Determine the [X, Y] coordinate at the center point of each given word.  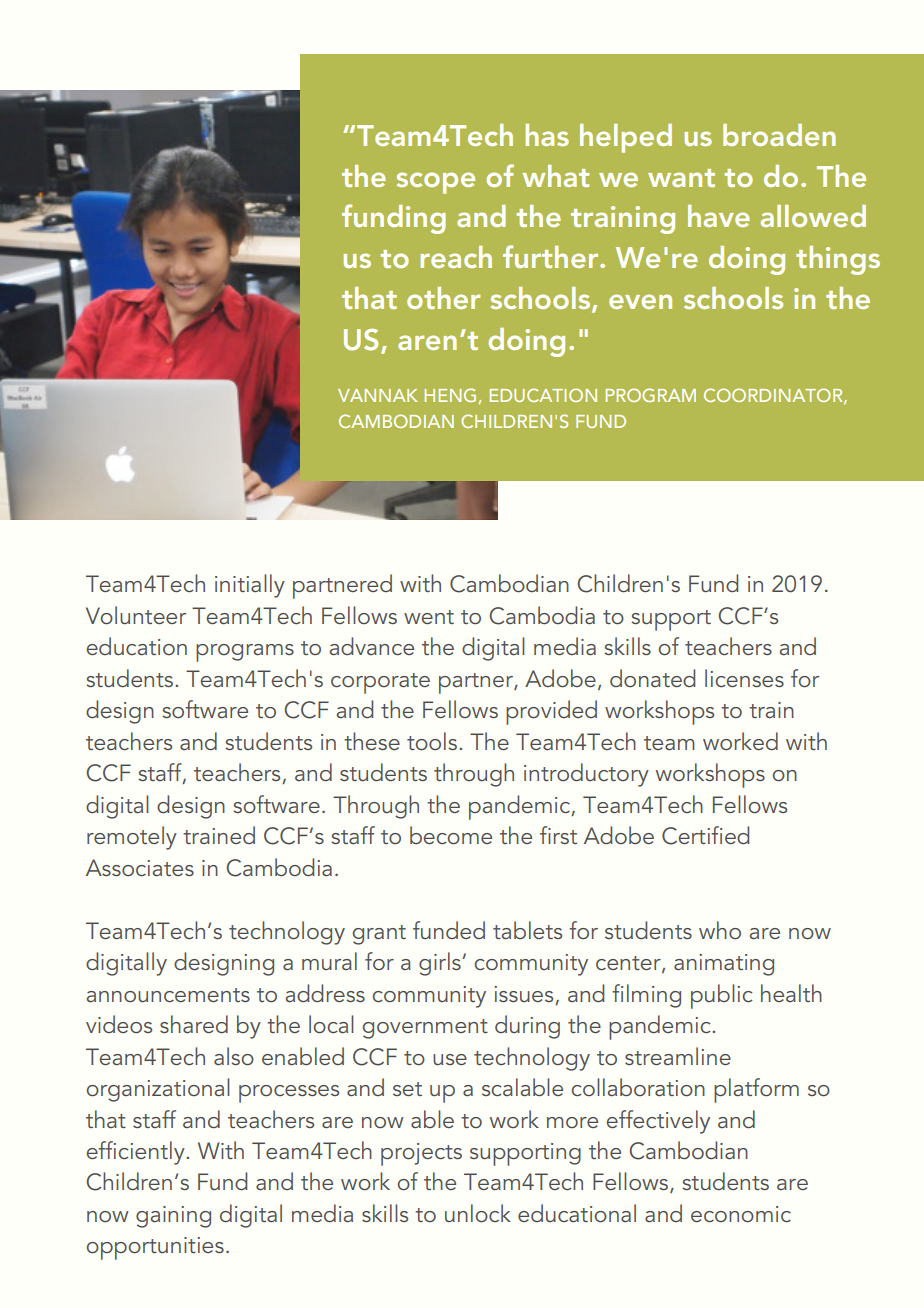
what [555, 176]
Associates [140, 868]
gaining [173, 1217]
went [429, 617]
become [451, 835]
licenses [744, 678]
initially [250, 586]
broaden [779, 135]
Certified [705, 835]
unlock [478, 1213]
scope [436, 183]
